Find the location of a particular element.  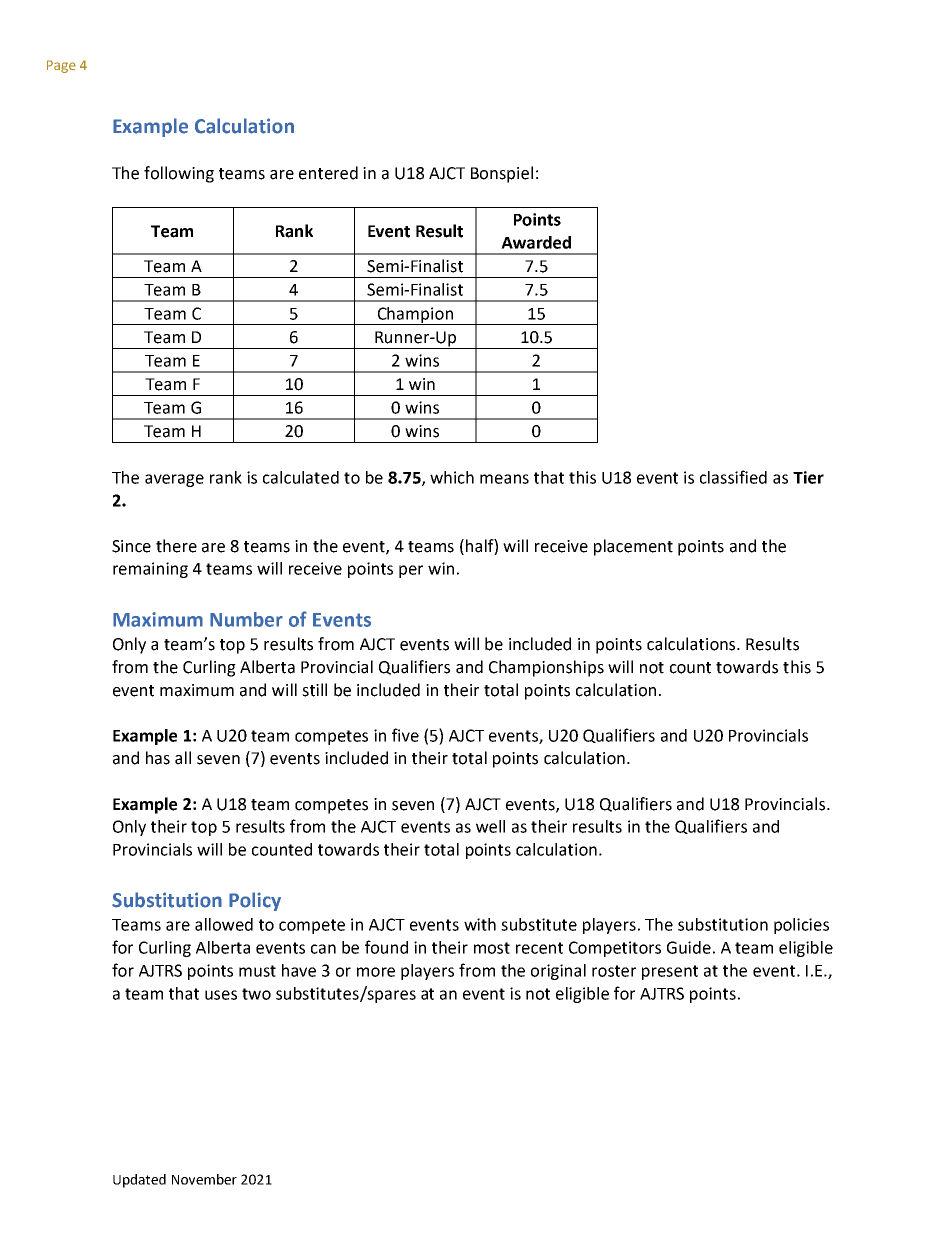

November is located at coordinates (204, 1179).
